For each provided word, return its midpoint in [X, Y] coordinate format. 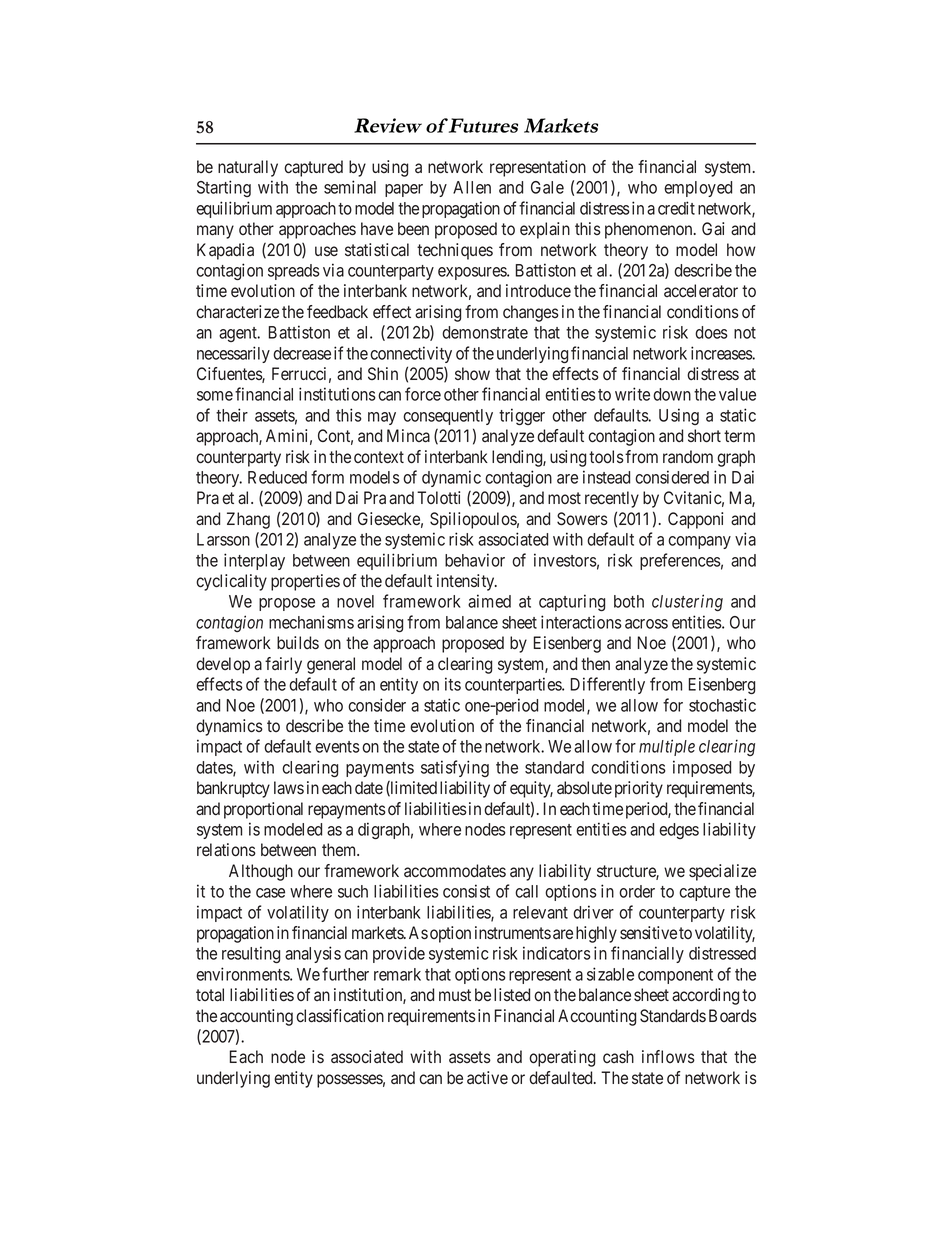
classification [340, 1016]
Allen [472, 187]
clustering [687, 602]
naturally [248, 168]
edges [679, 831]
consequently [448, 417]
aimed [489, 601]
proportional [263, 810]
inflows [668, 1056]
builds [298, 643]
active [487, 1078]
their [232, 415]
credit [676, 208]
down [672, 394]
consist [466, 891]
